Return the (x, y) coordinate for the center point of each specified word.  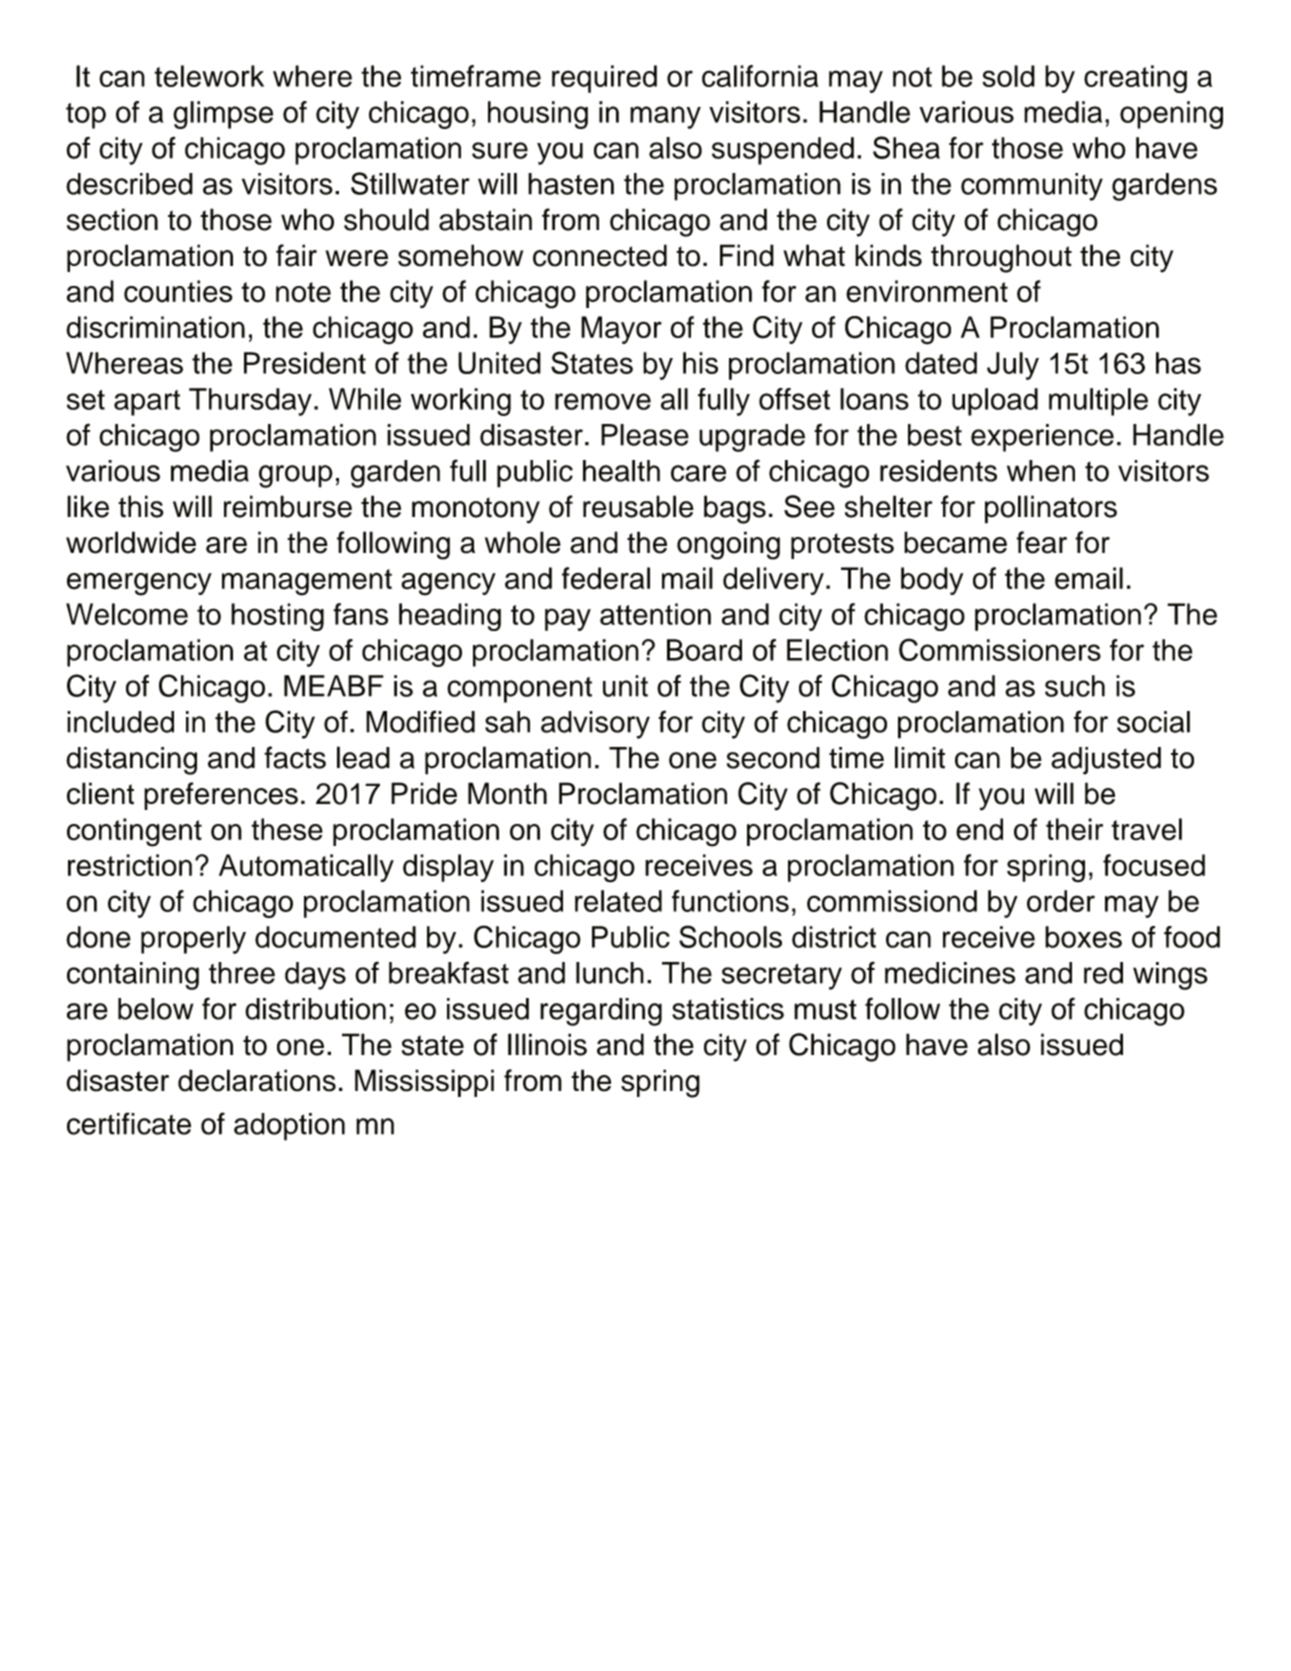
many (665, 117)
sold (1008, 76)
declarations (257, 1080)
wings (1170, 976)
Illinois (547, 1044)
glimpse (223, 115)
